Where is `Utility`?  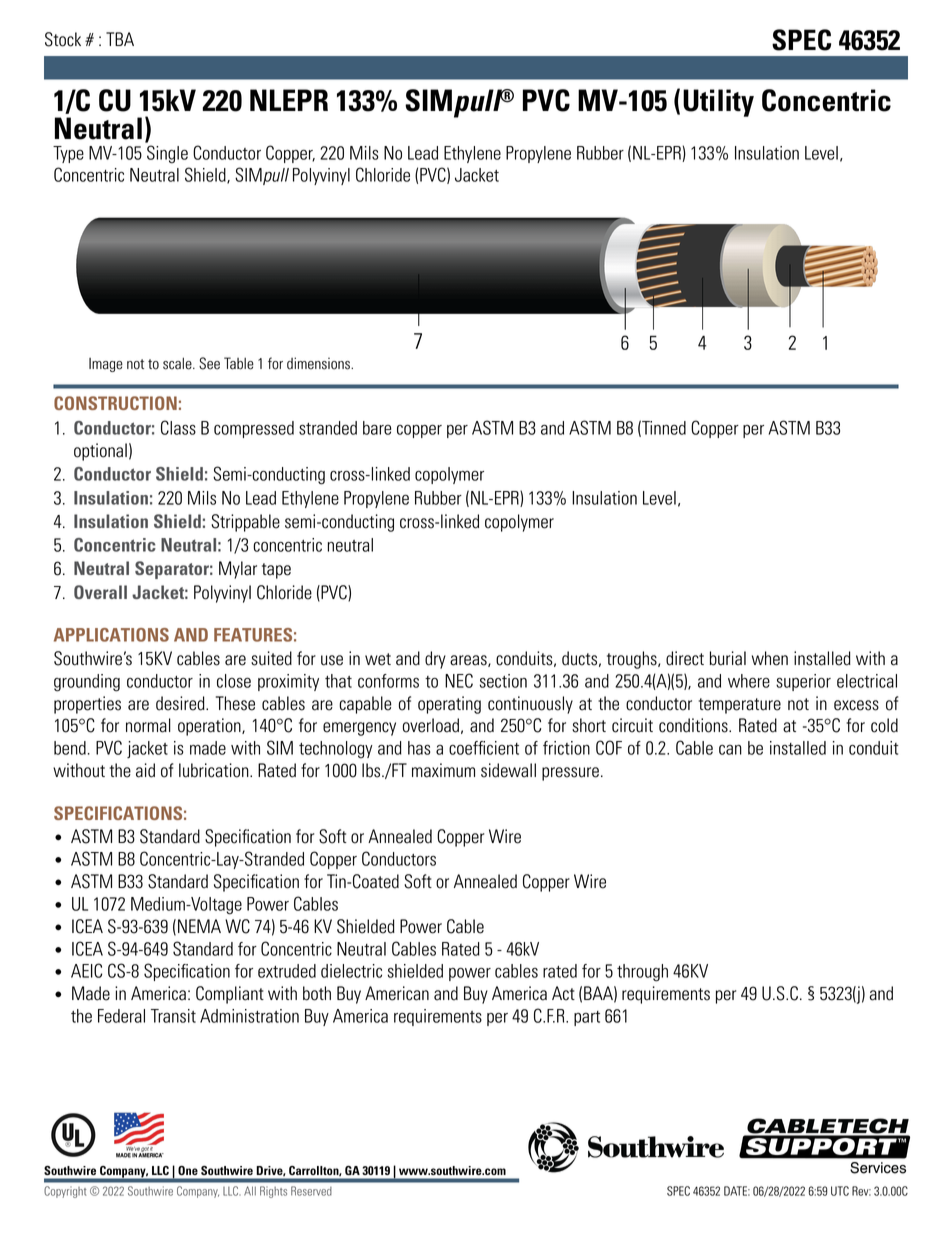 Utility is located at coordinates (718, 103).
